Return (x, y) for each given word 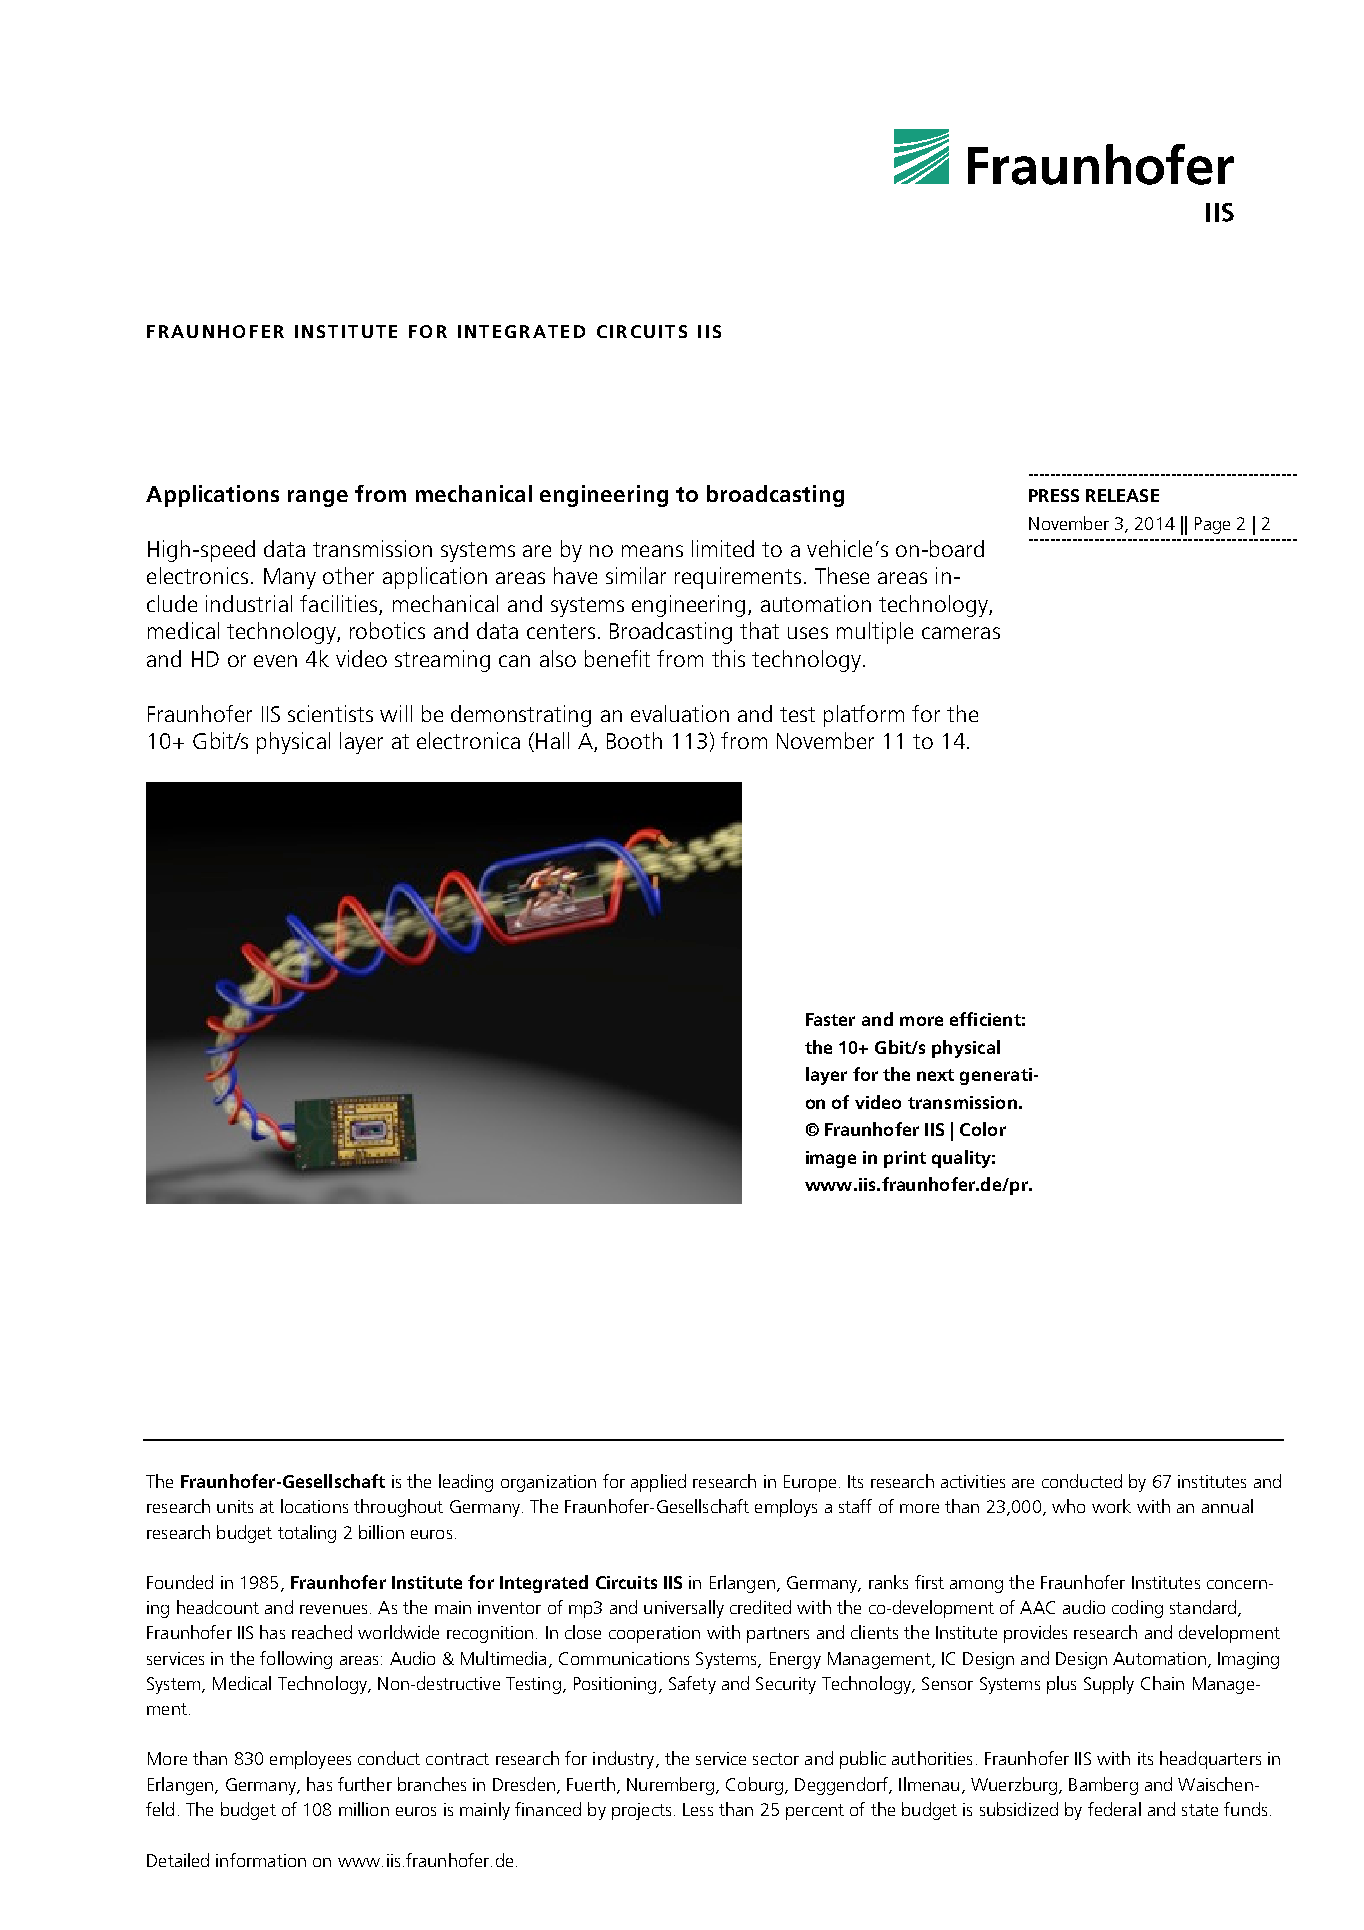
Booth (634, 740)
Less (698, 1809)
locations (314, 1506)
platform (864, 716)
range (318, 498)
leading (466, 1483)
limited (723, 548)
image (831, 1159)
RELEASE (1122, 495)
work (1111, 1506)
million (364, 1809)
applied (658, 1483)
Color (983, 1129)
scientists (330, 713)
